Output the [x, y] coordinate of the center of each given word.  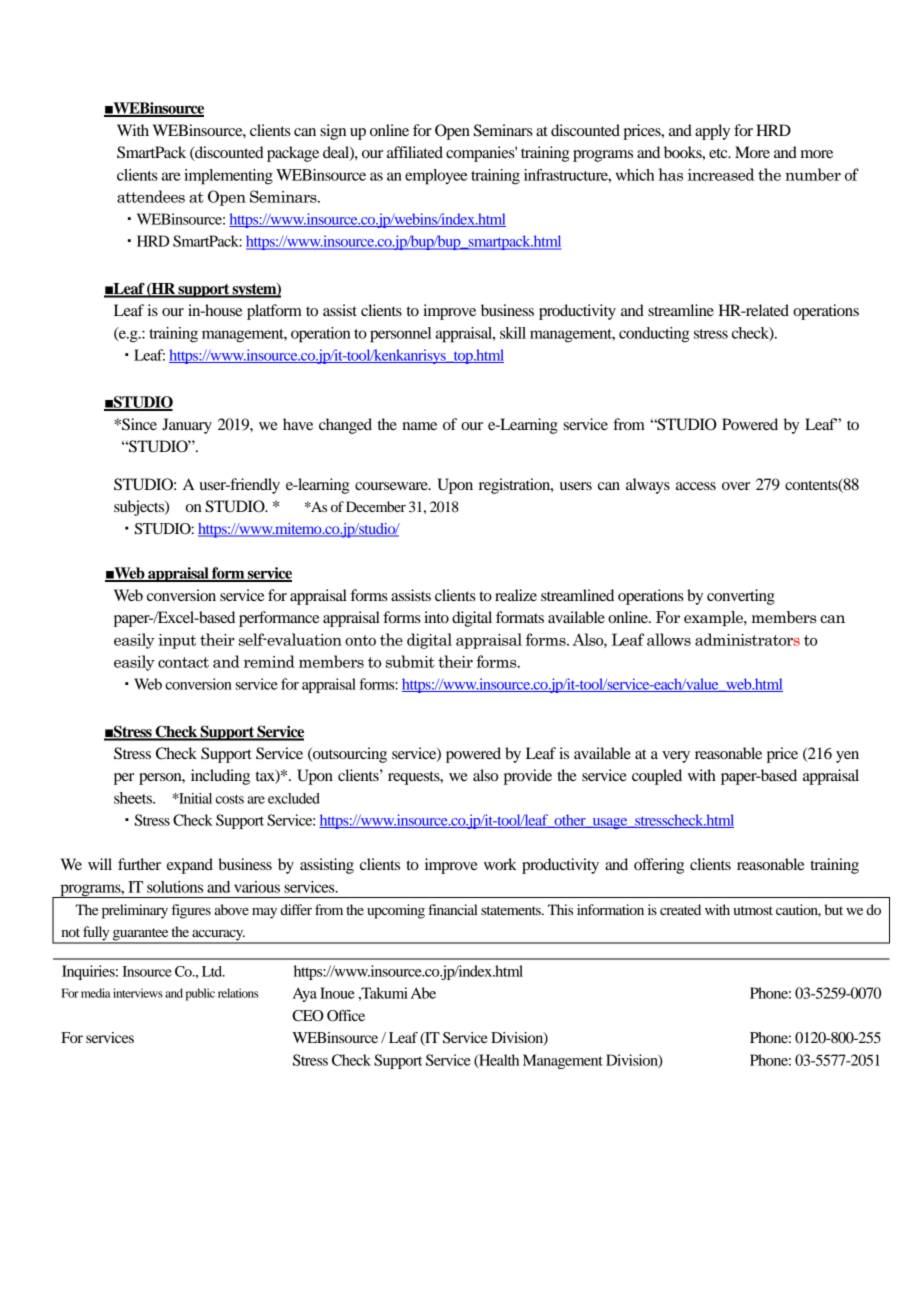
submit [410, 661]
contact [183, 662]
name [420, 426]
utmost [753, 910]
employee [436, 177]
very [676, 757]
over [736, 486]
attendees [151, 196]
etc [719, 153]
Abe [423, 993]
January [187, 426]
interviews [138, 993]
